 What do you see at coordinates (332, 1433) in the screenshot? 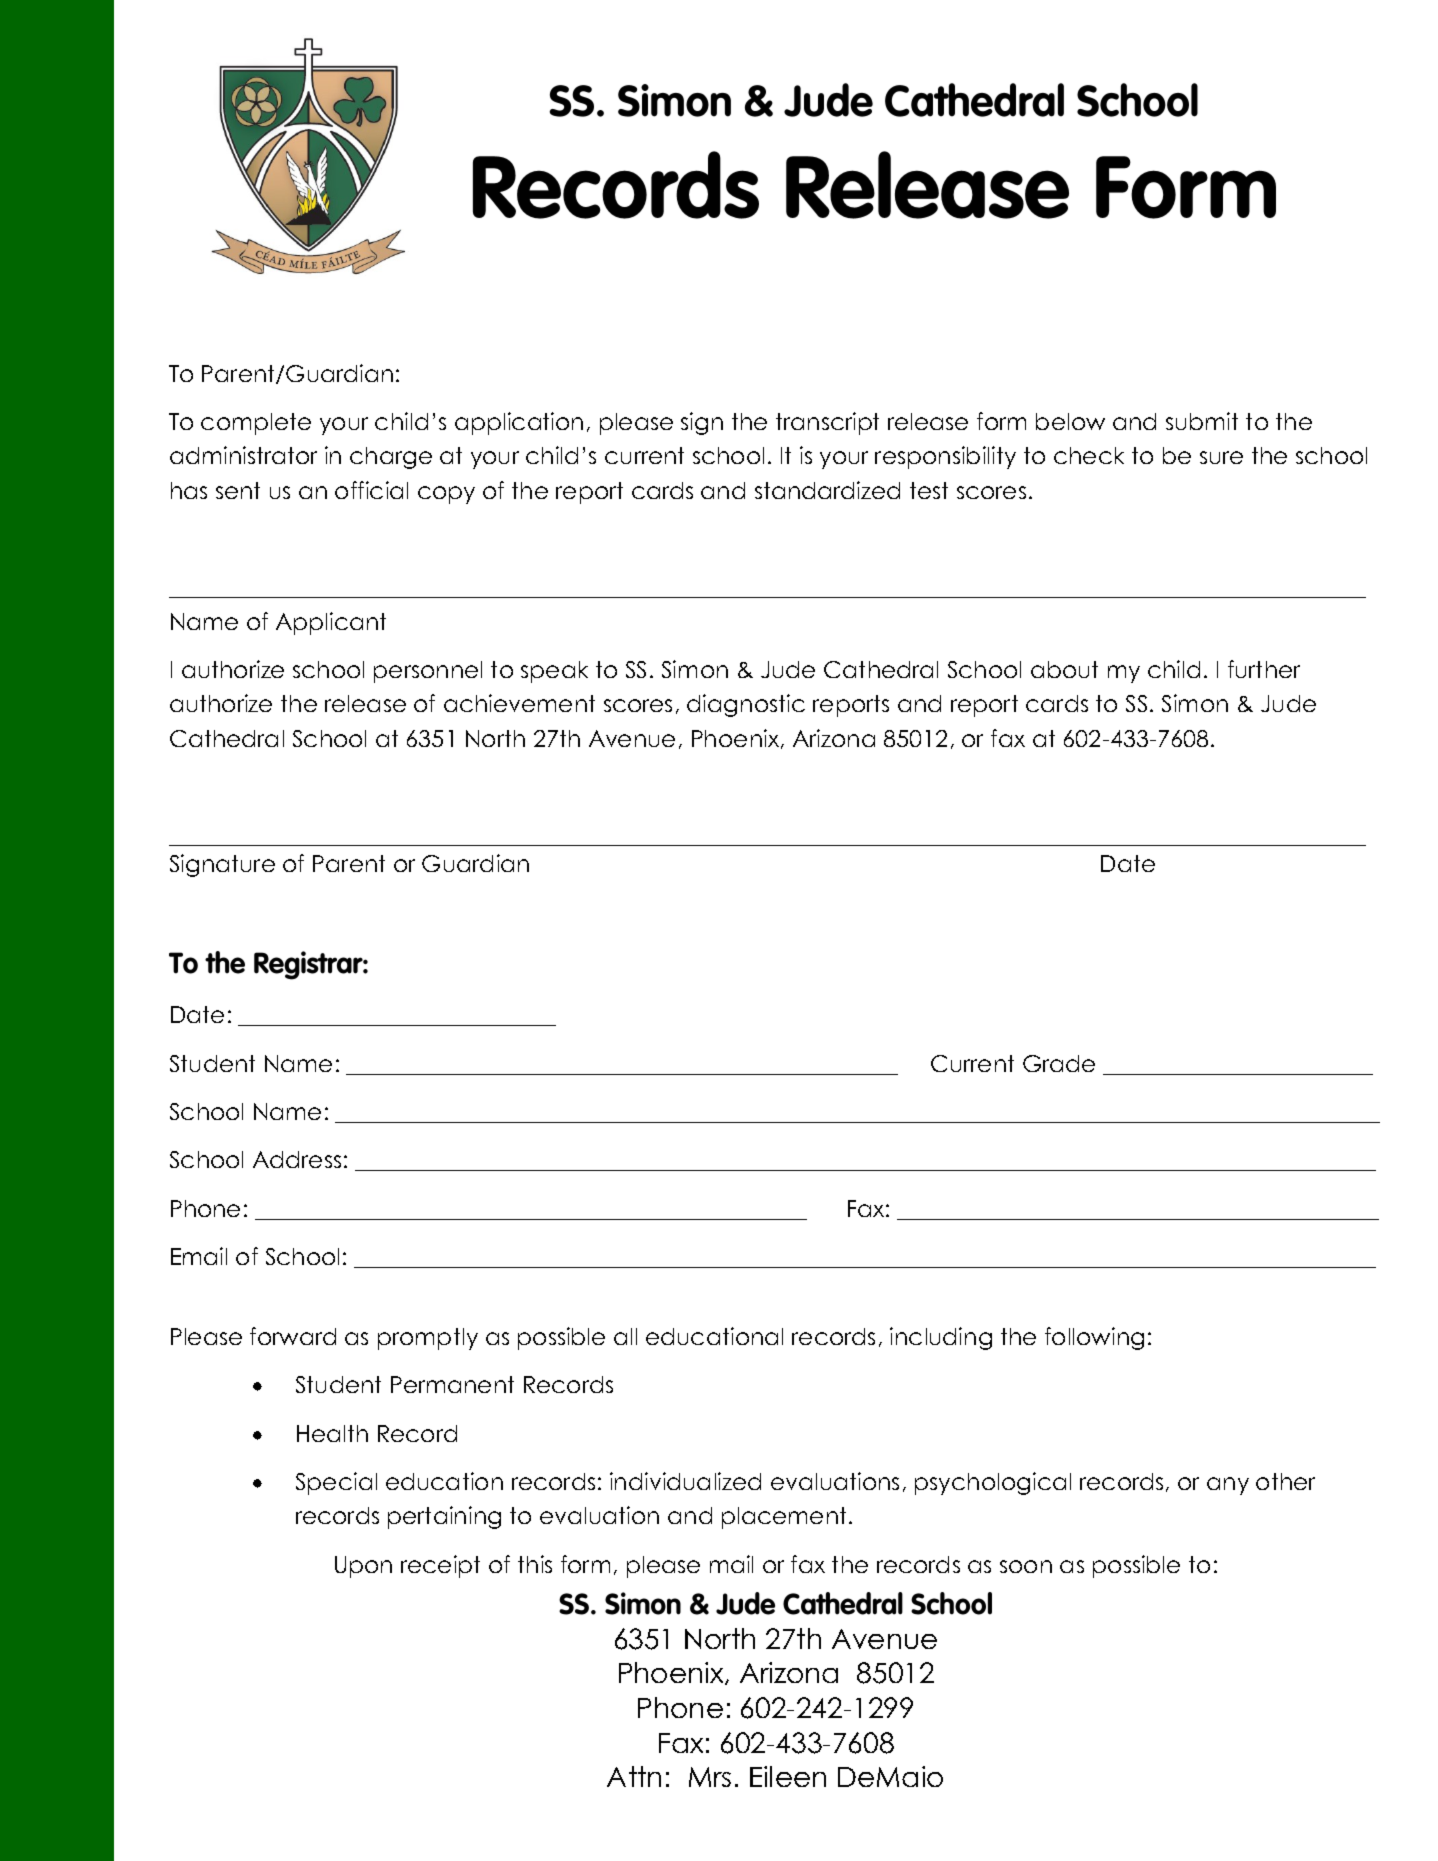
I see `Health` at bounding box center [332, 1433].
